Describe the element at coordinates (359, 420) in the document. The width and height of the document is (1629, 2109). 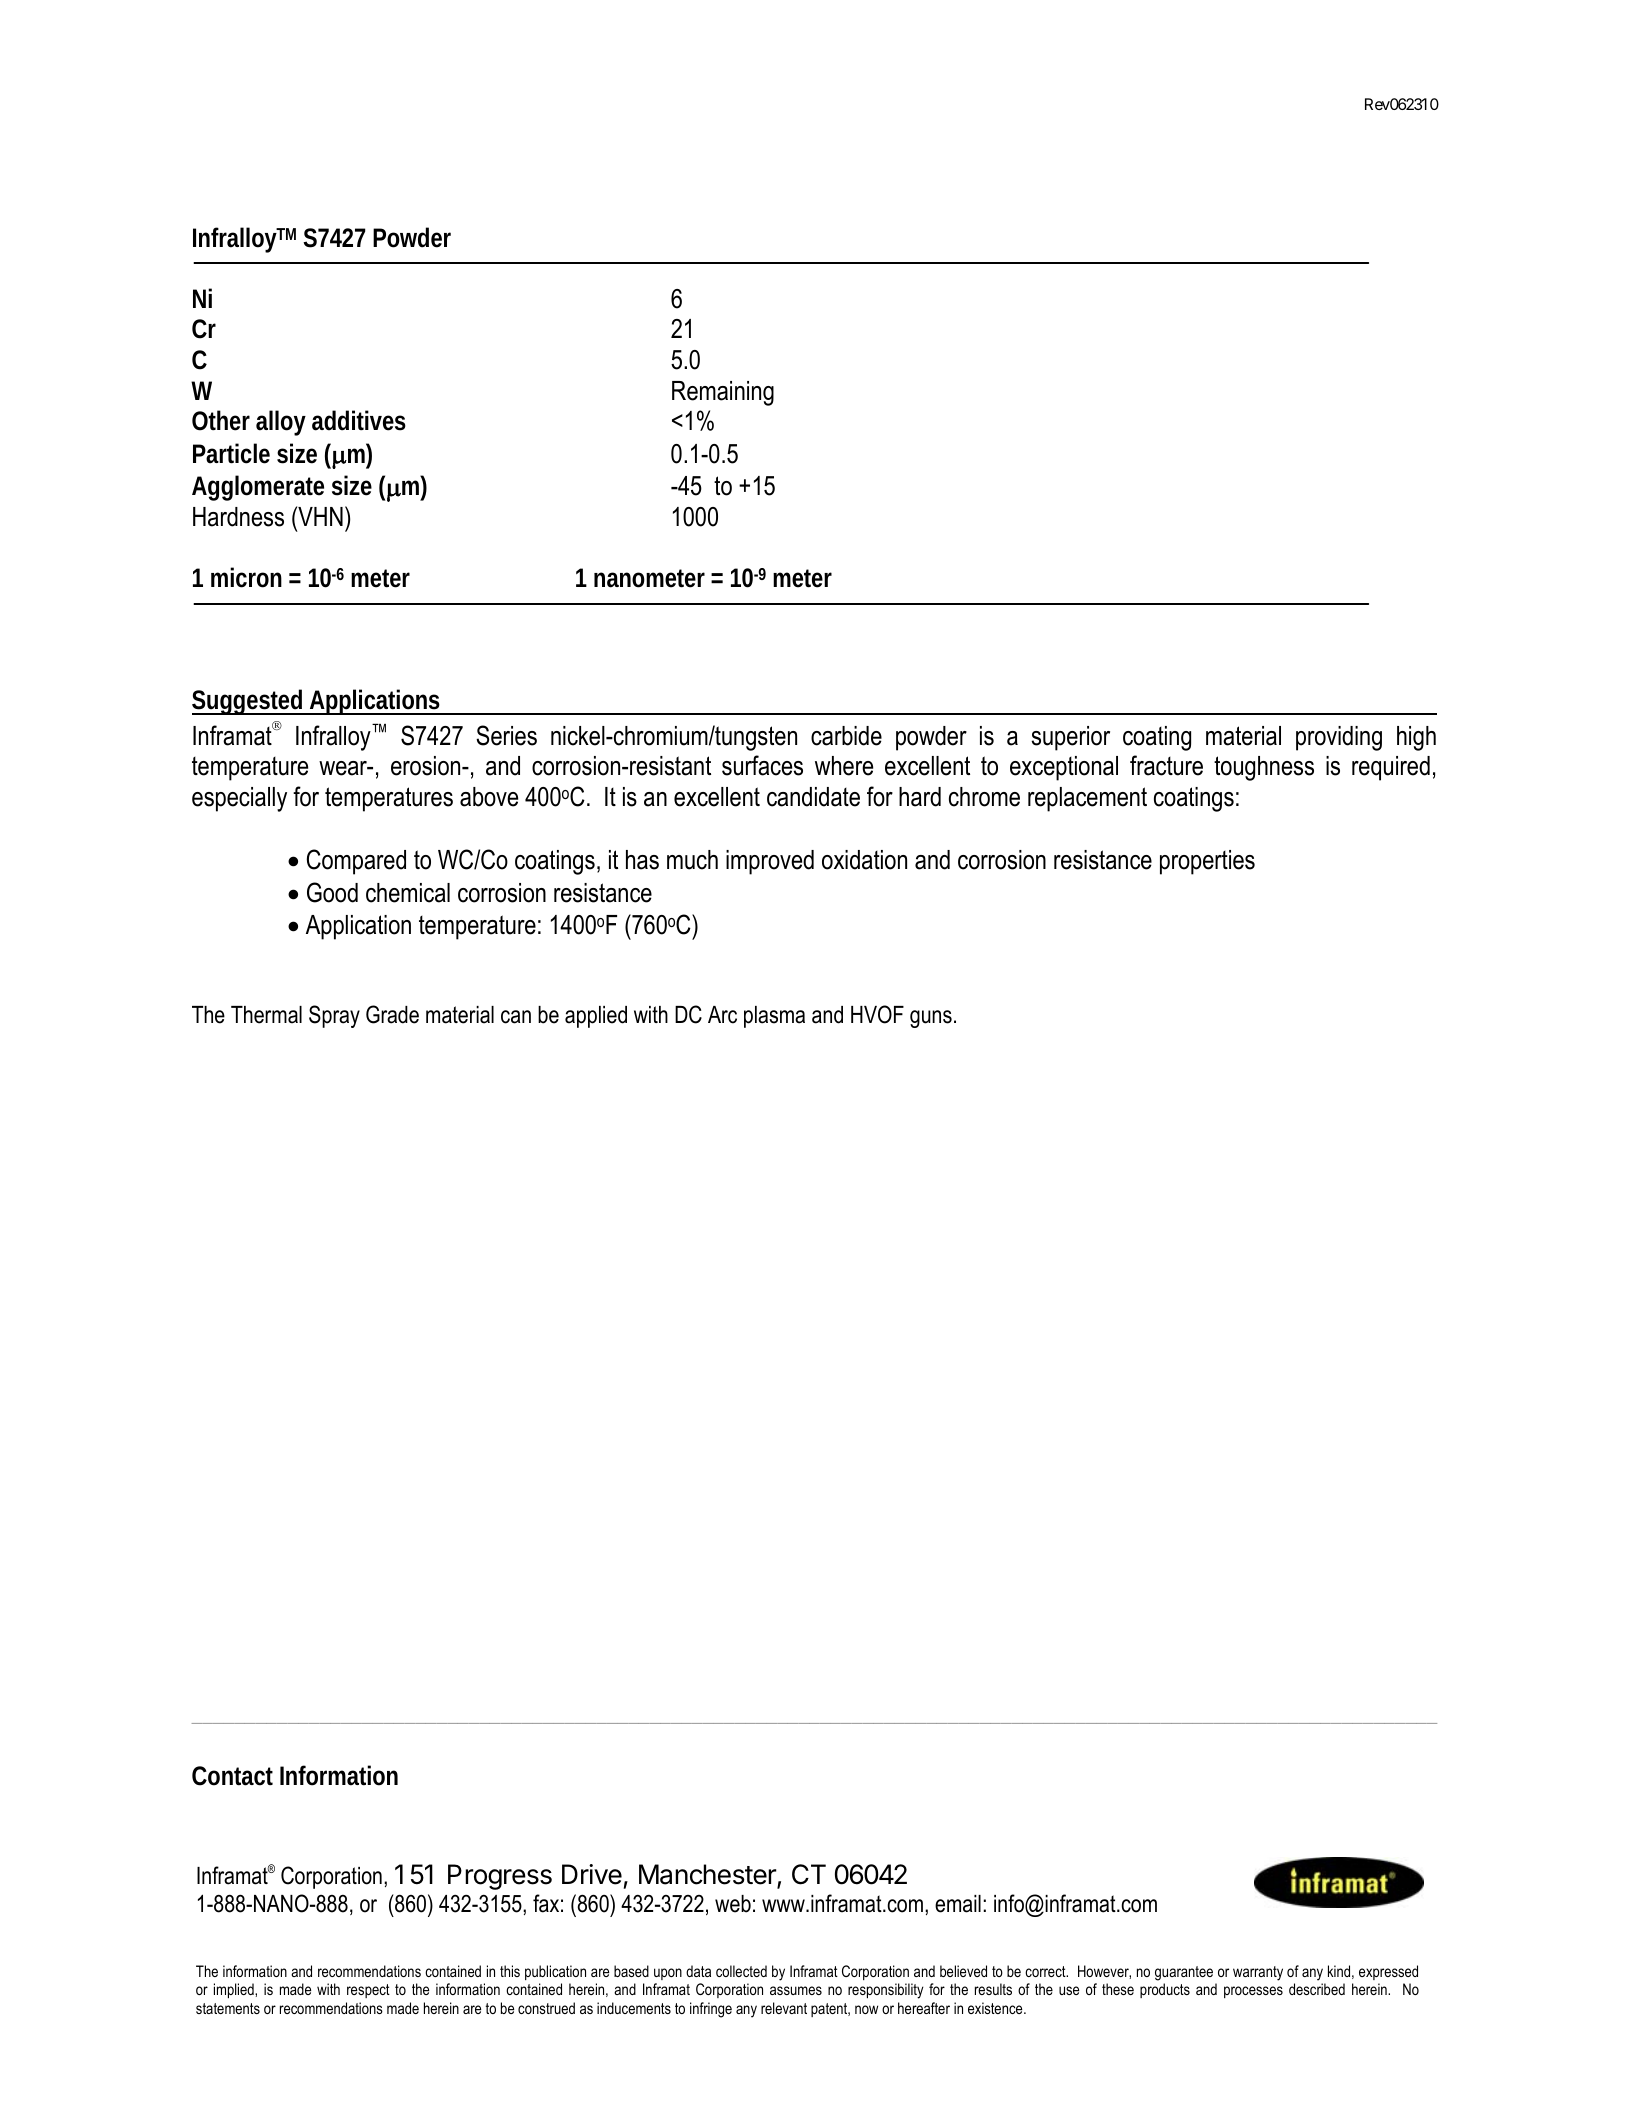
I see `additives` at that location.
